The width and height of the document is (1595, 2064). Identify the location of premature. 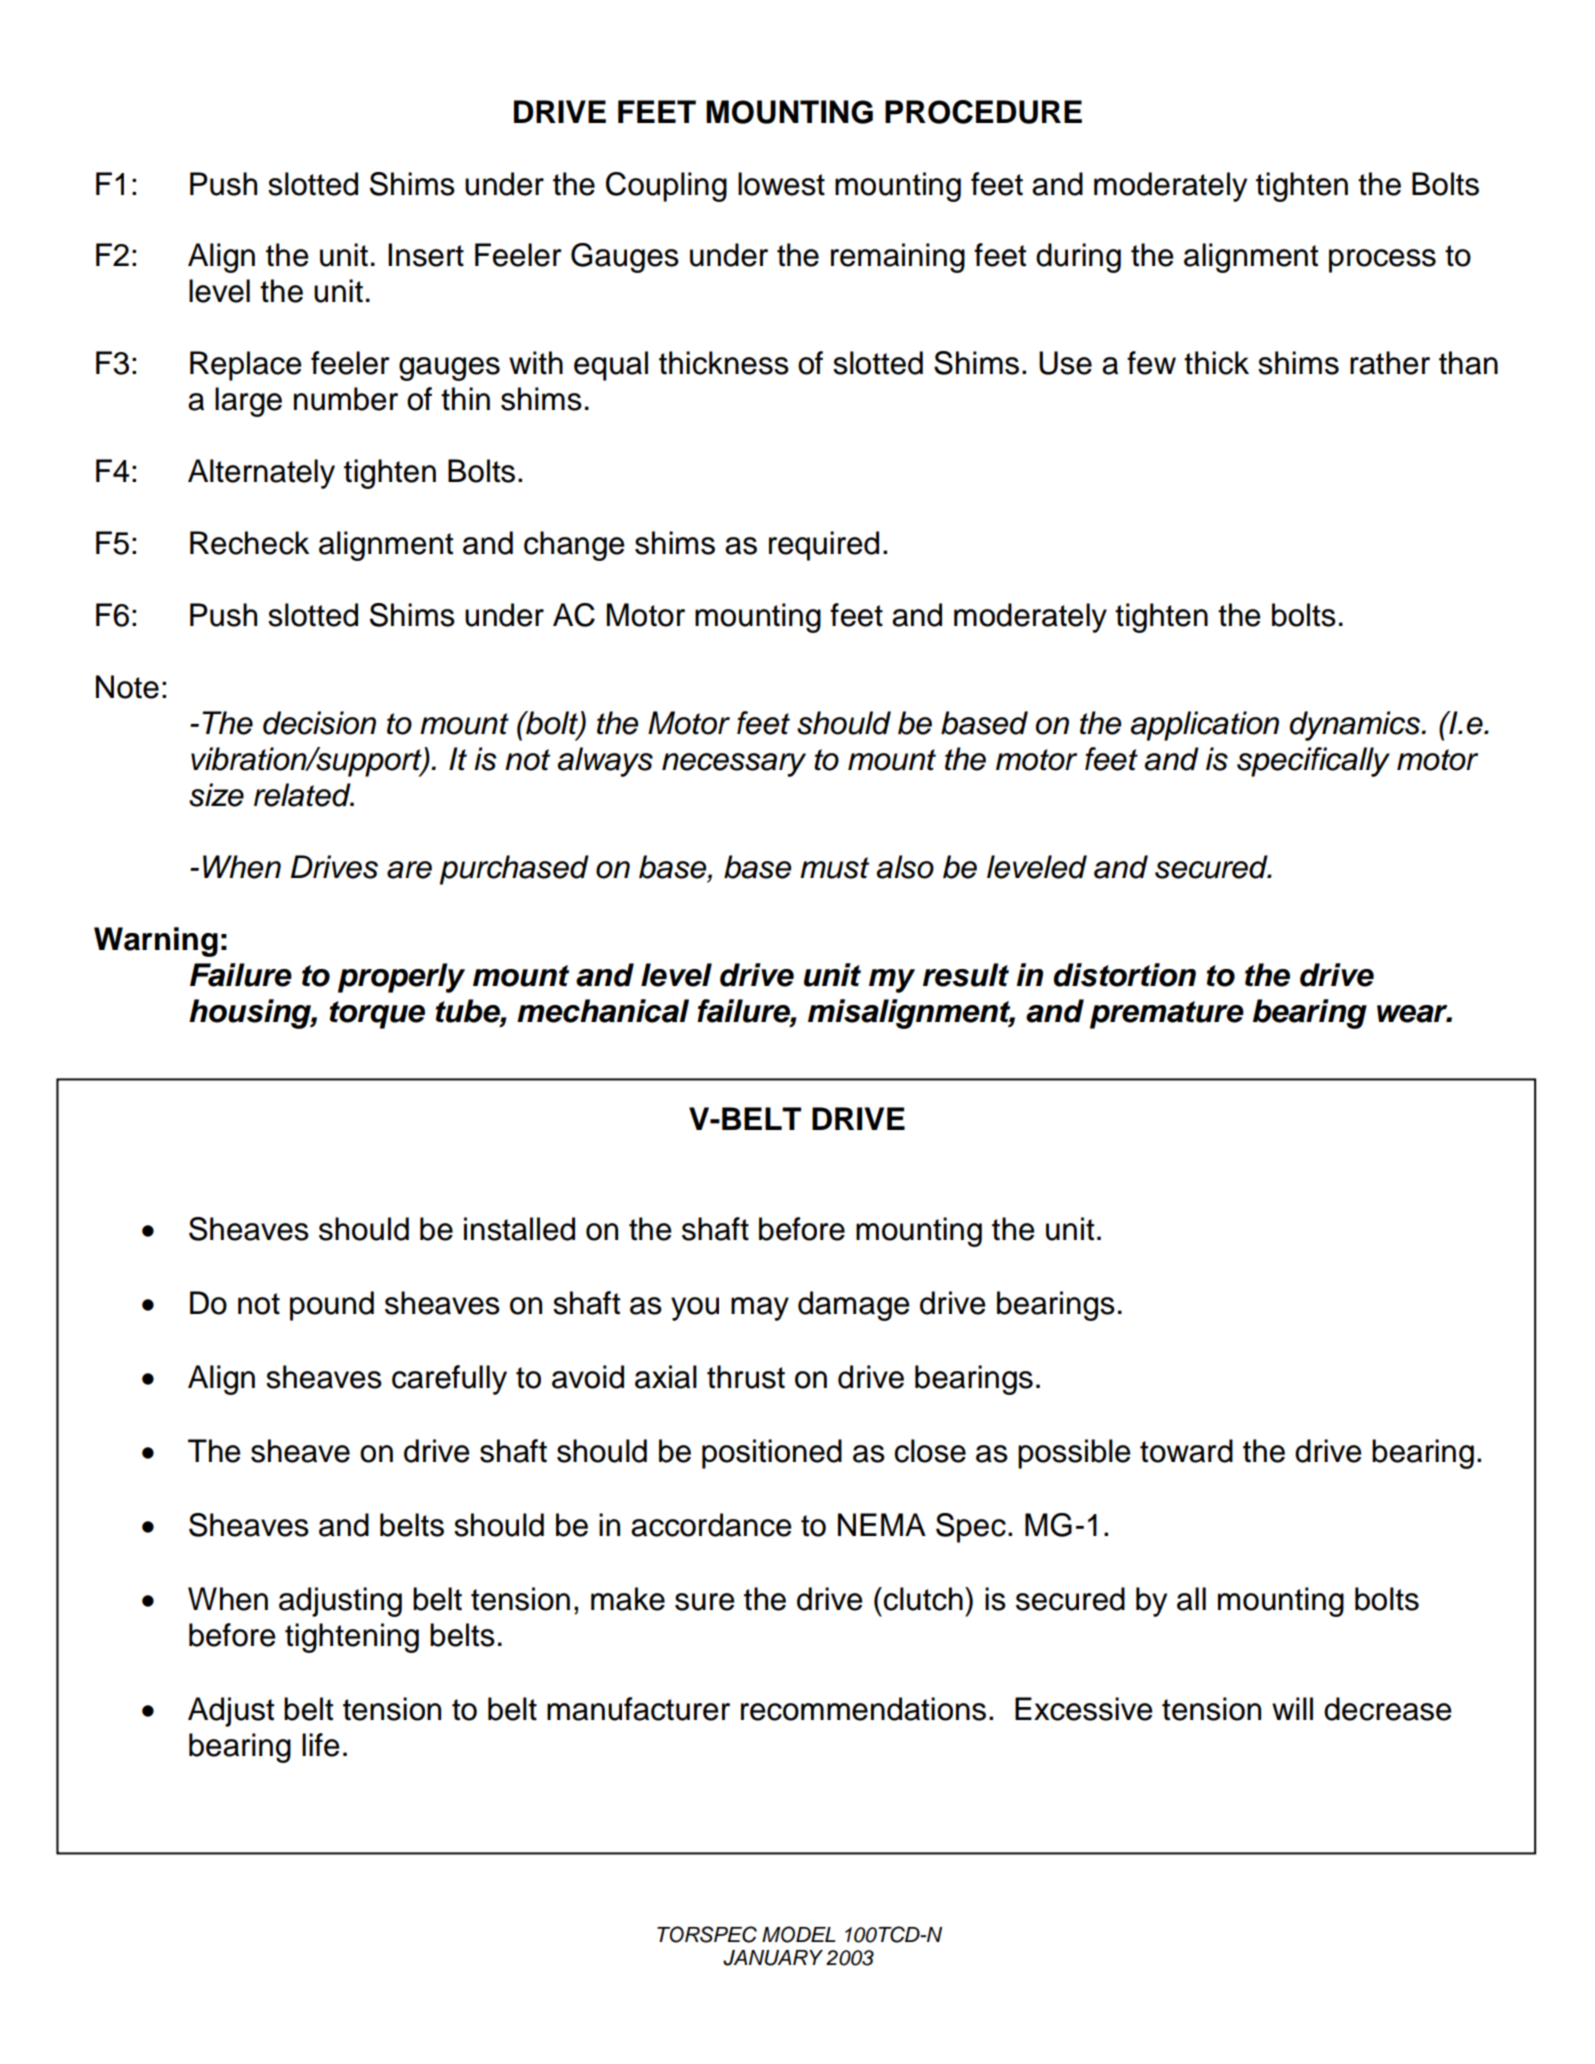
(1167, 1015).
